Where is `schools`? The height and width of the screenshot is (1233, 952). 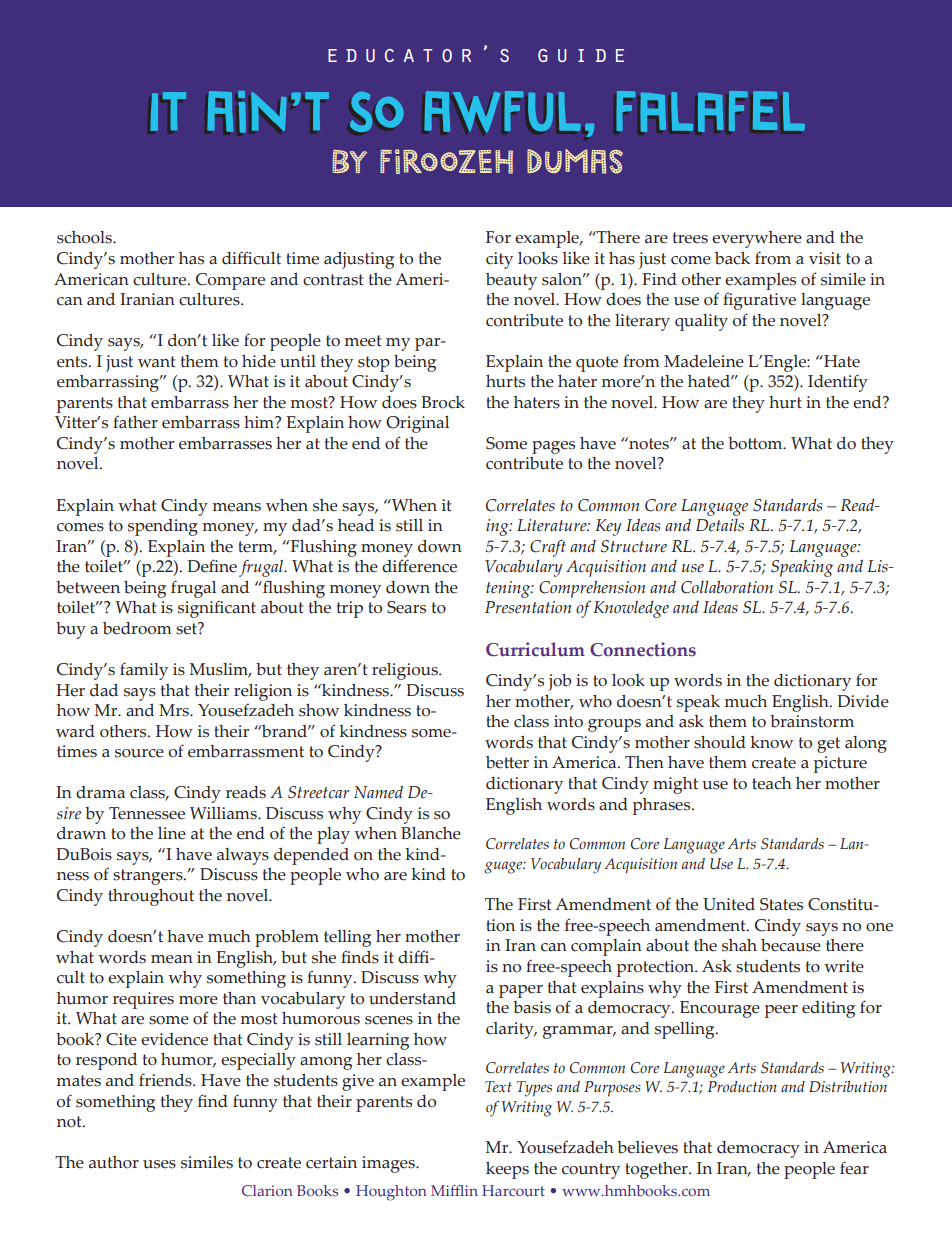 schools is located at coordinates (85, 237).
